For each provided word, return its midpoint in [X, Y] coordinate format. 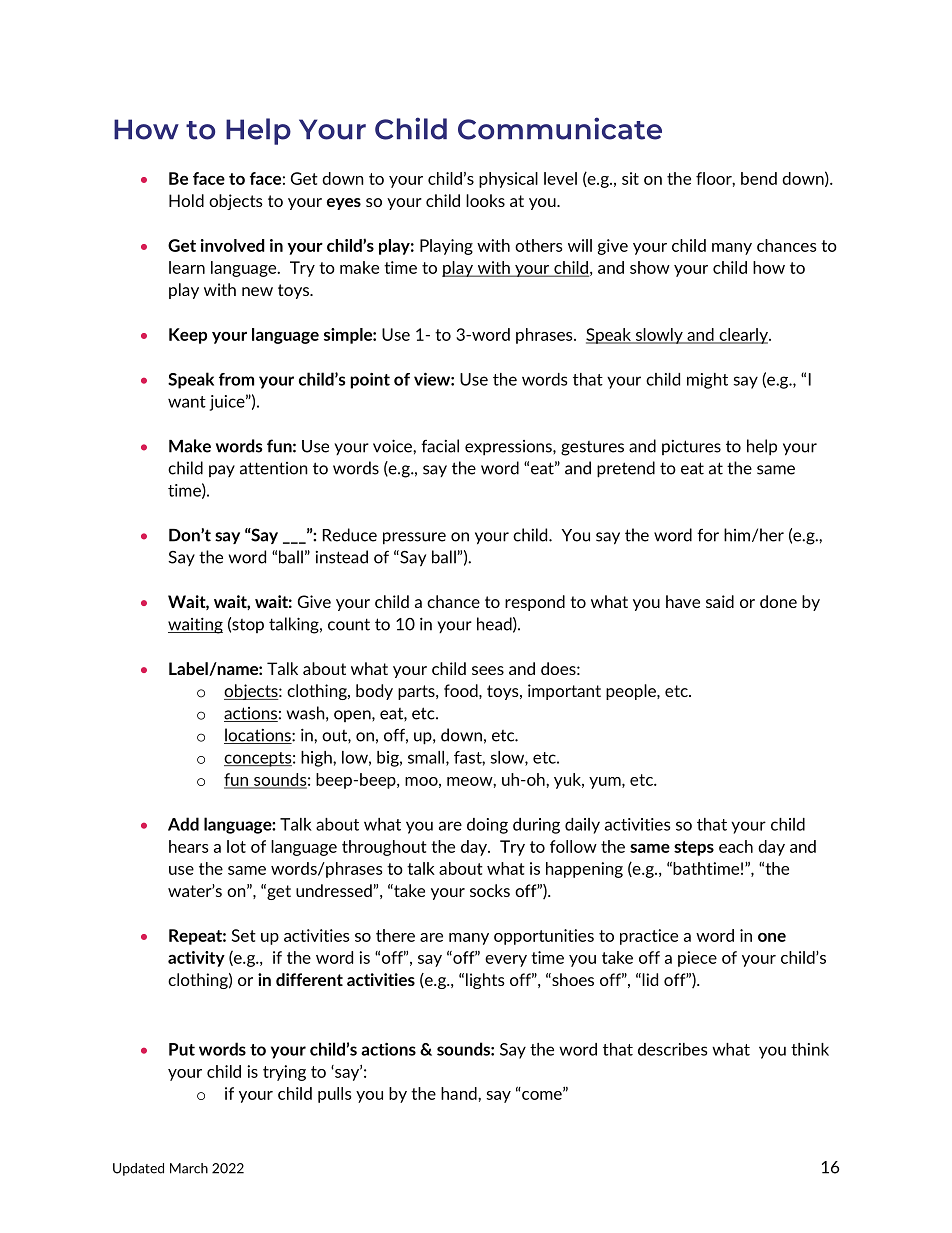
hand [460, 1093]
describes [672, 1049]
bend [759, 178]
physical [508, 180]
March [189, 1168]
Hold [186, 200]
